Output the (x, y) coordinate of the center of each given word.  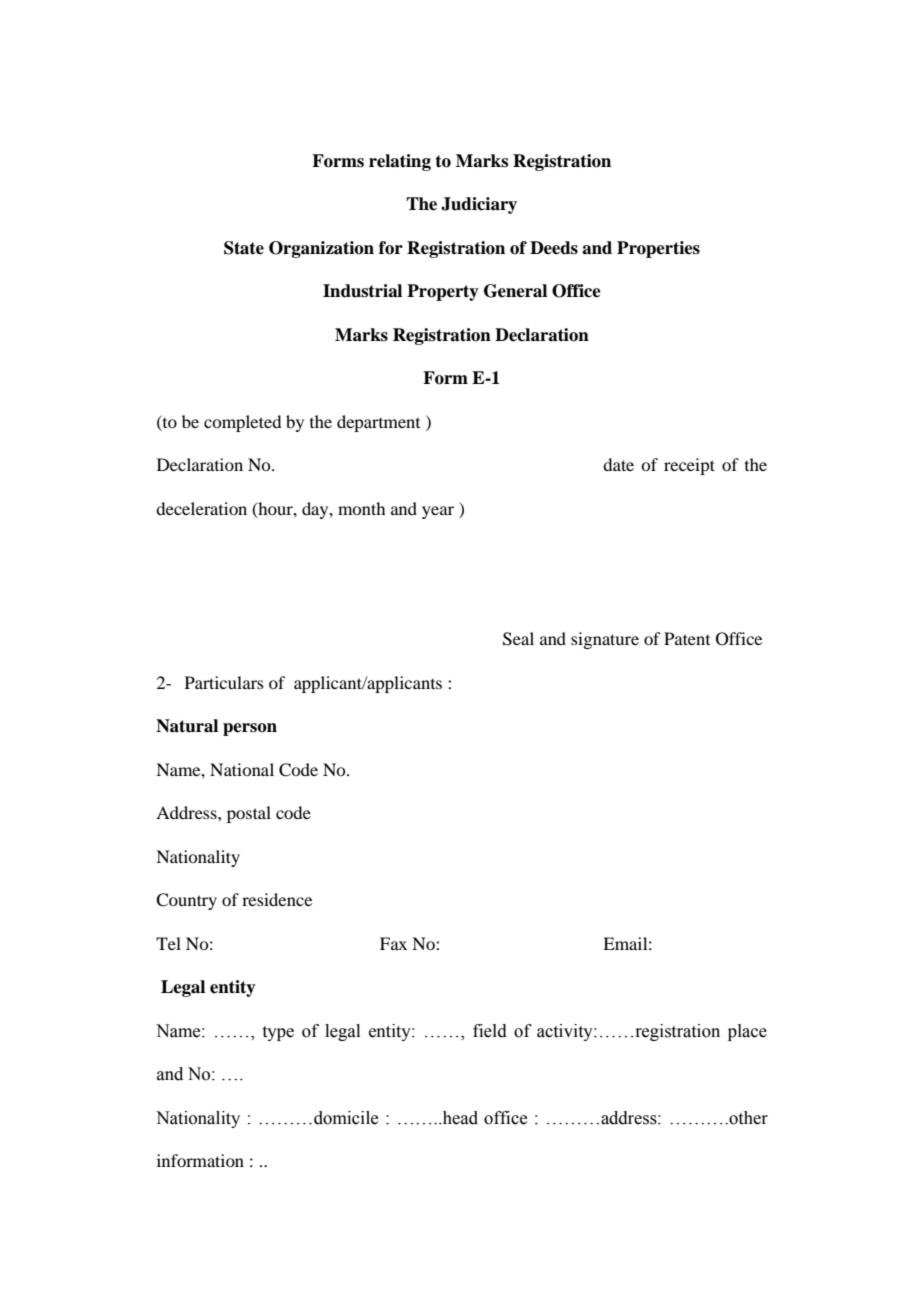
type (278, 1033)
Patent (687, 638)
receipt (689, 466)
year (438, 512)
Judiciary (479, 205)
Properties (658, 249)
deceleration (201, 508)
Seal (518, 639)
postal (249, 814)
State (244, 248)
